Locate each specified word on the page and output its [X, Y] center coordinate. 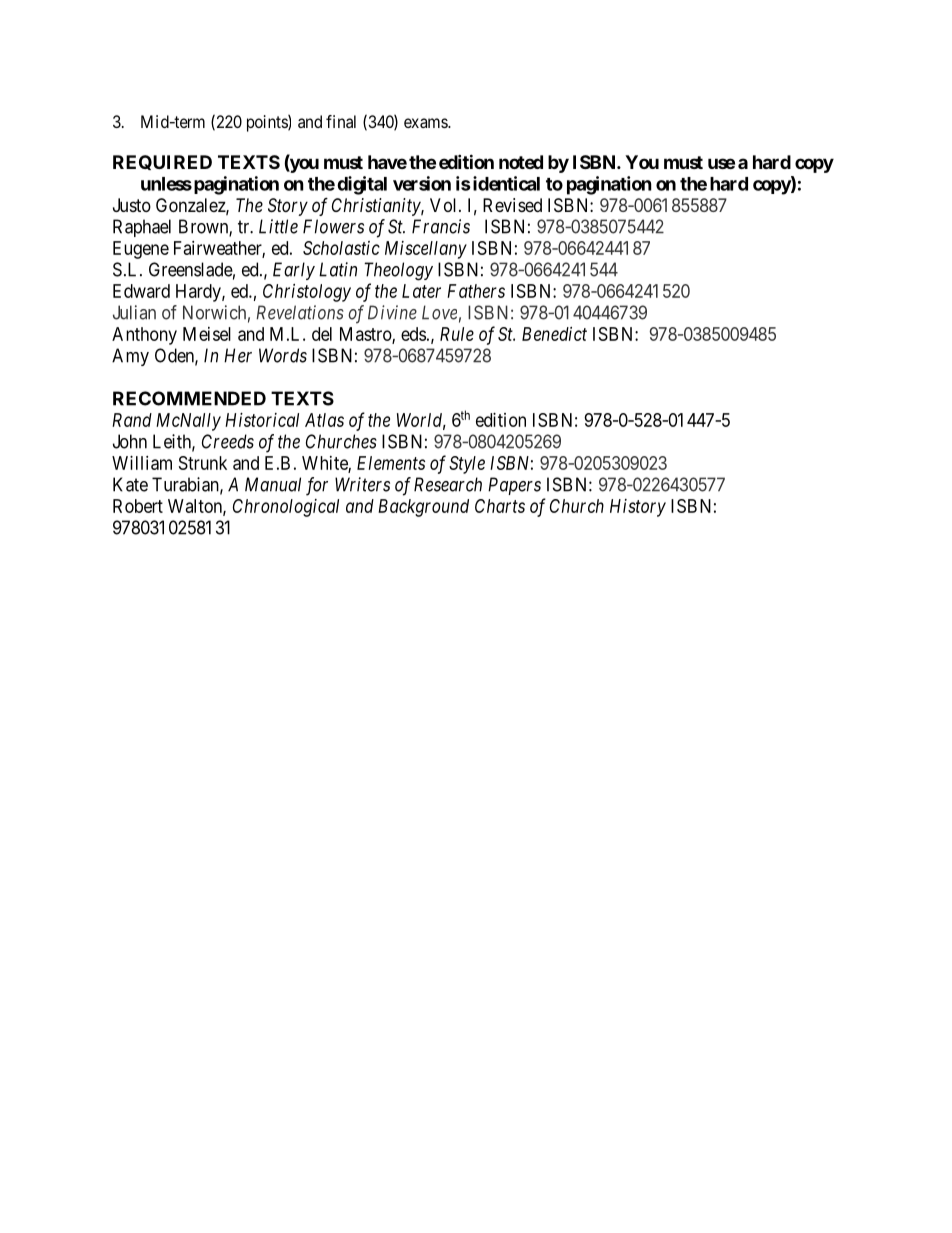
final [341, 121]
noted [521, 162]
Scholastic [341, 248]
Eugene [141, 250]
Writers [362, 484]
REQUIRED [162, 162]
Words [283, 355]
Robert [138, 506]
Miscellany [426, 250]
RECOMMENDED [189, 398]
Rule [457, 334]
